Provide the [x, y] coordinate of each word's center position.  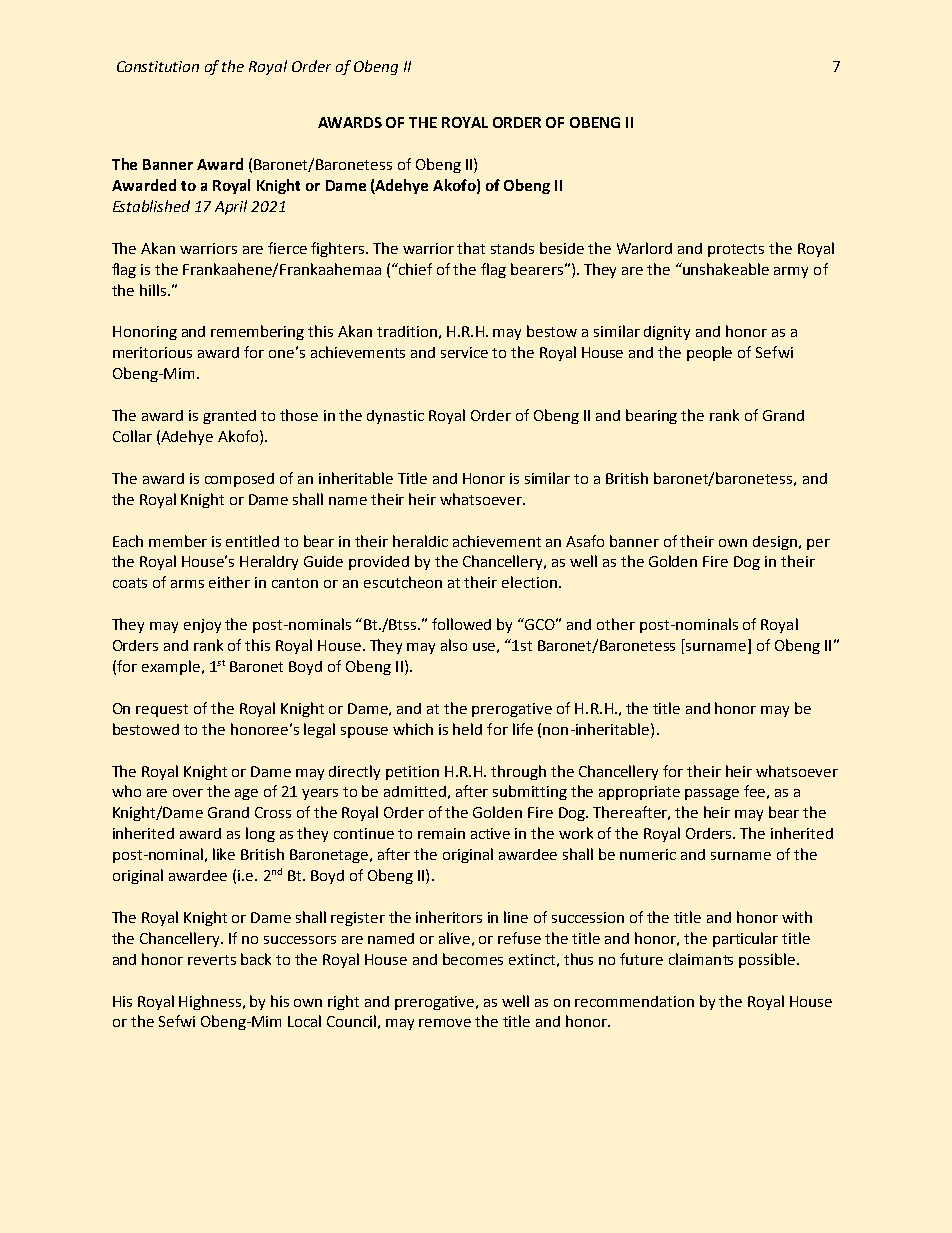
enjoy [202, 626]
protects [736, 250]
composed [239, 480]
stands [512, 248]
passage [712, 794]
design [775, 543]
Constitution [158, 66]
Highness [211, 1002]
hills [154, 290]
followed [461, 624]
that [471, 248]
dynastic [395, 417]
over [188, 793]
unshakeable [725, 269]
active [490, 833]
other [616, 624]
